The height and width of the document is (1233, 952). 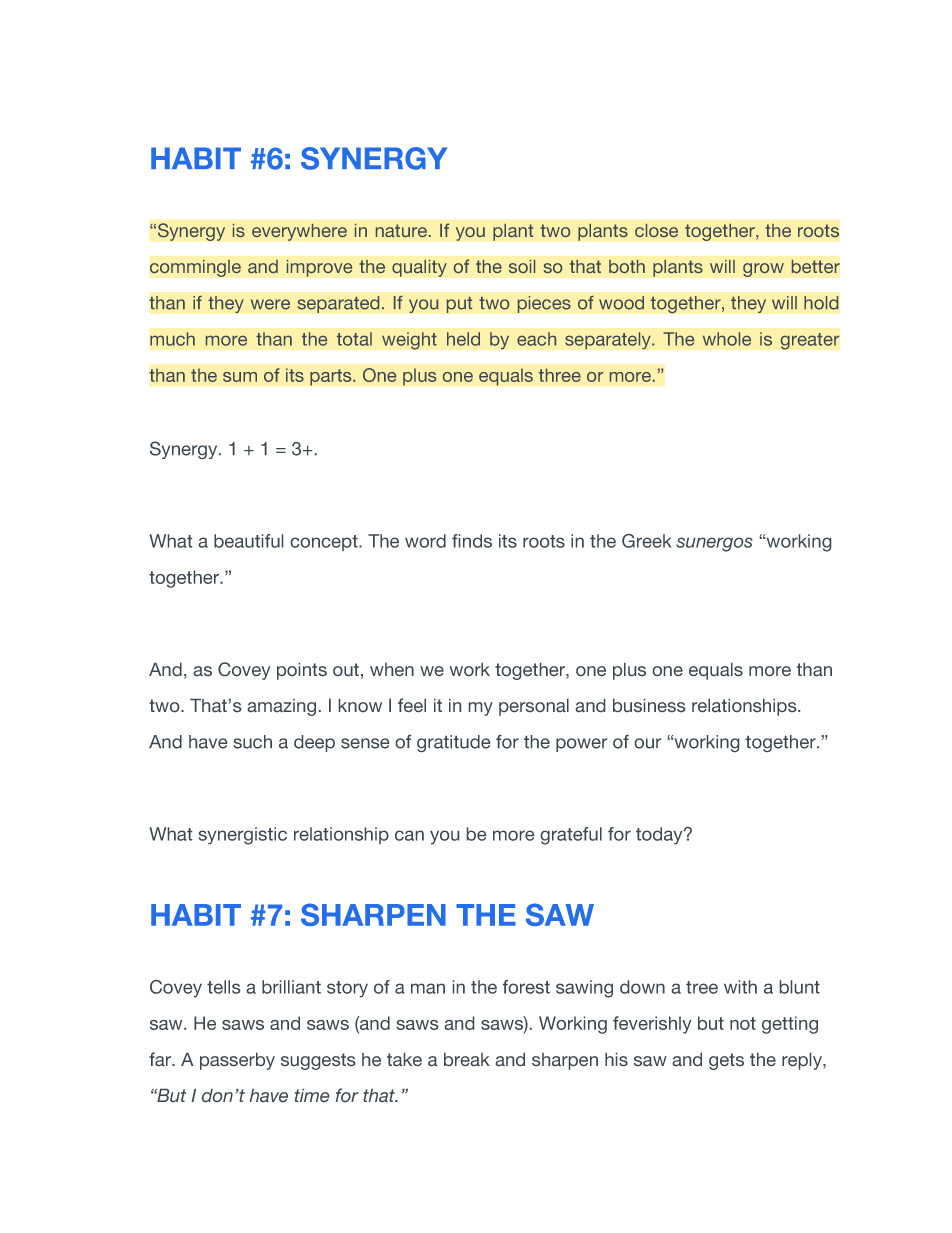 What do you see at coordinates (195, 268) in the document?
I see `commingle` at bounding box center [195, 268].
